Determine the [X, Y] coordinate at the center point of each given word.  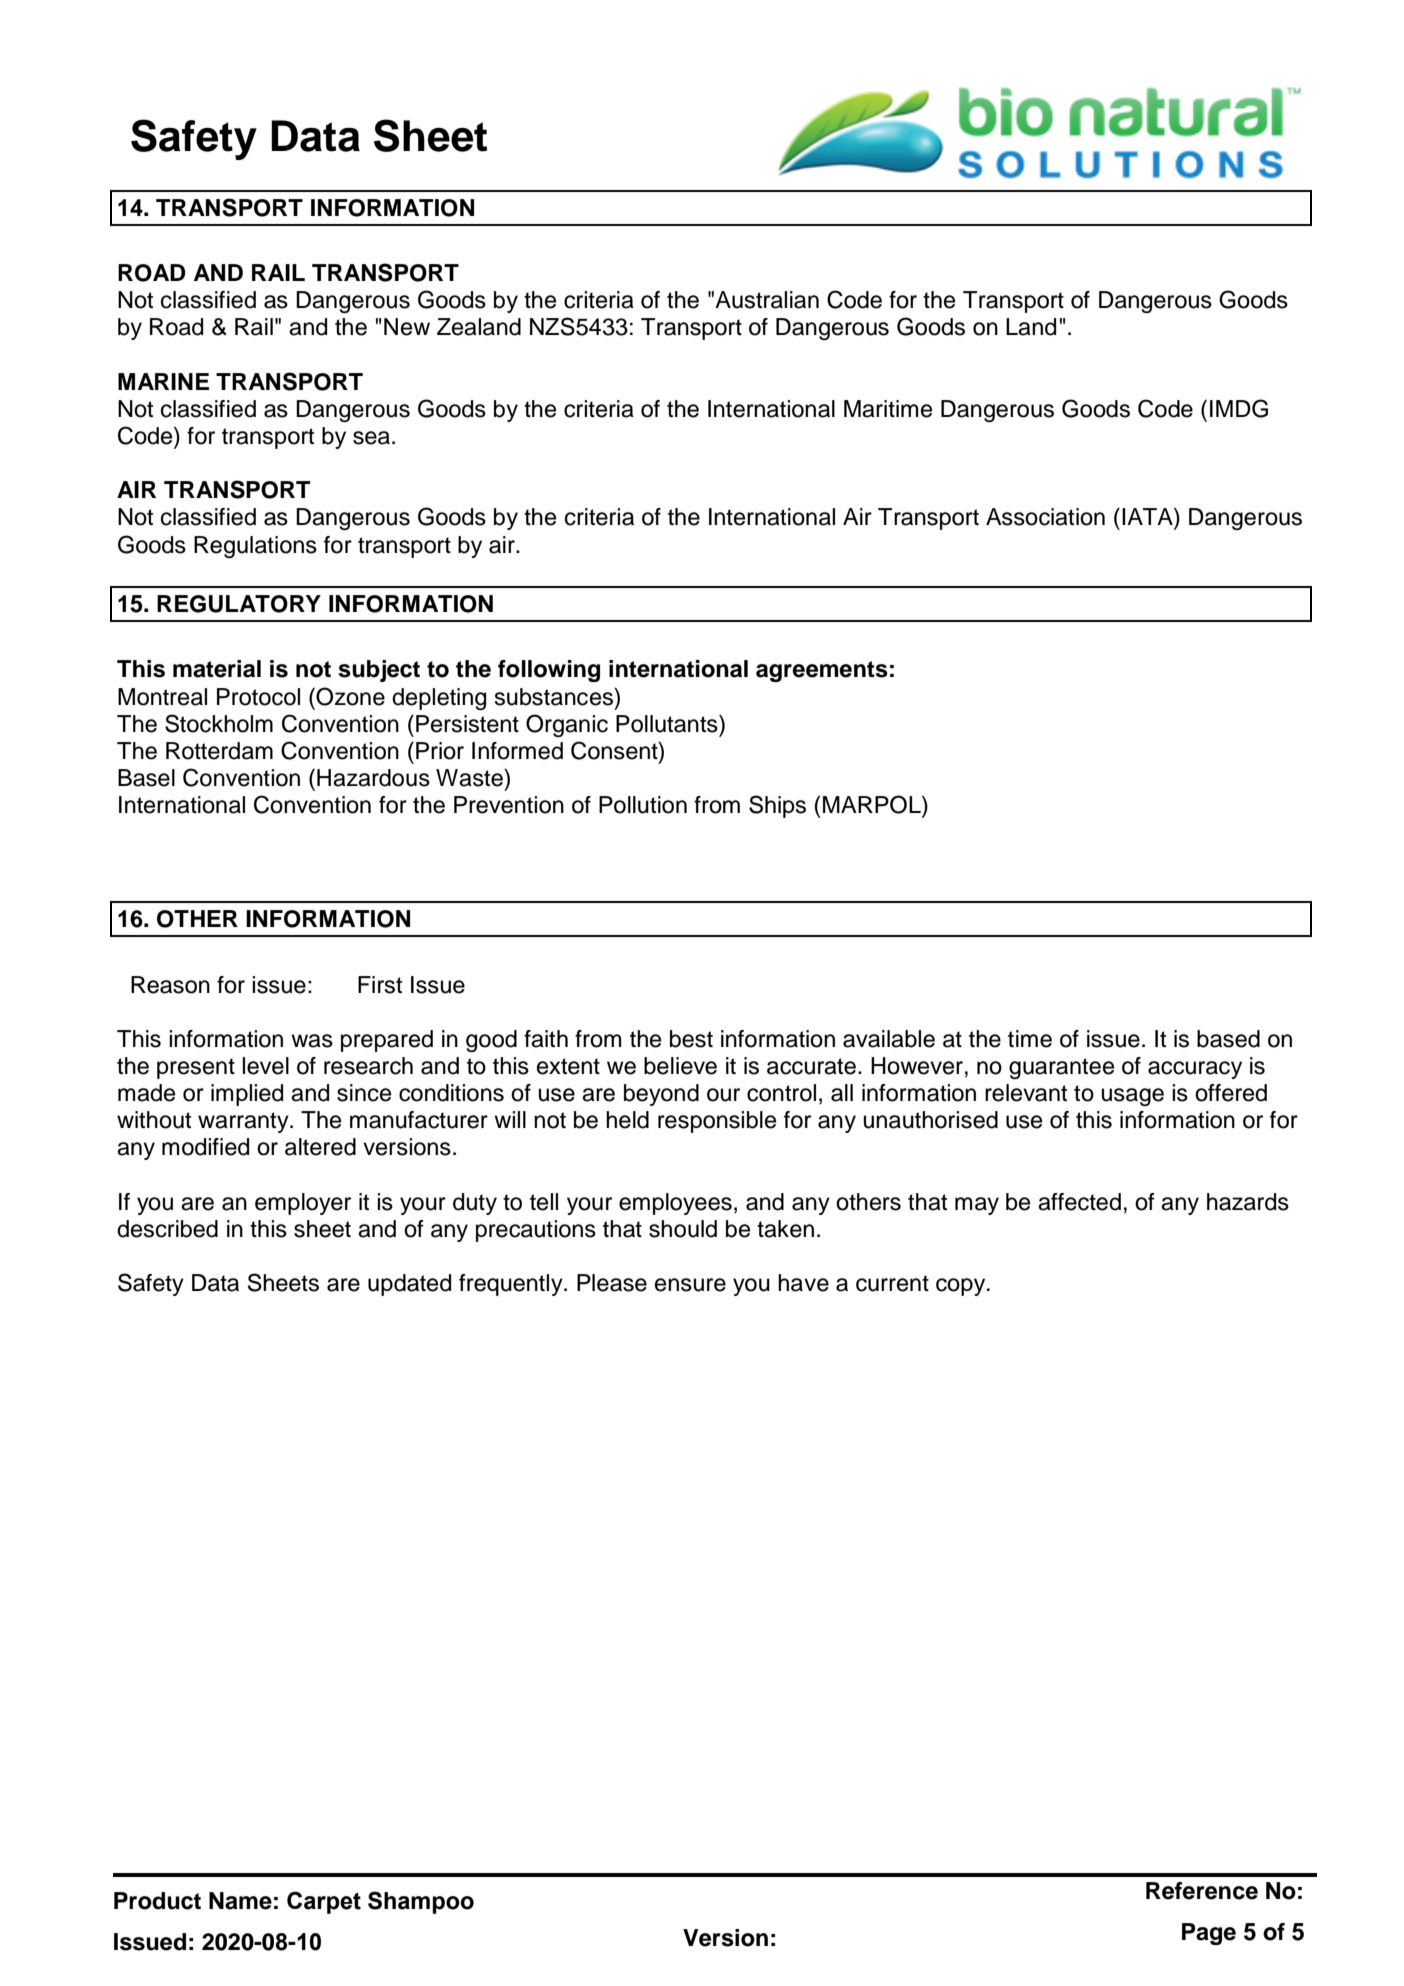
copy [962, 1287]
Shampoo [421, 1902]
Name [240, 1901]
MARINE [163, 381]
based [1228, 1039]
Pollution [643, 805]
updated [409, 1285]
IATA [1148, 516]
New [407, 327]
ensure [690, 1285]
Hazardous [373, 778]
